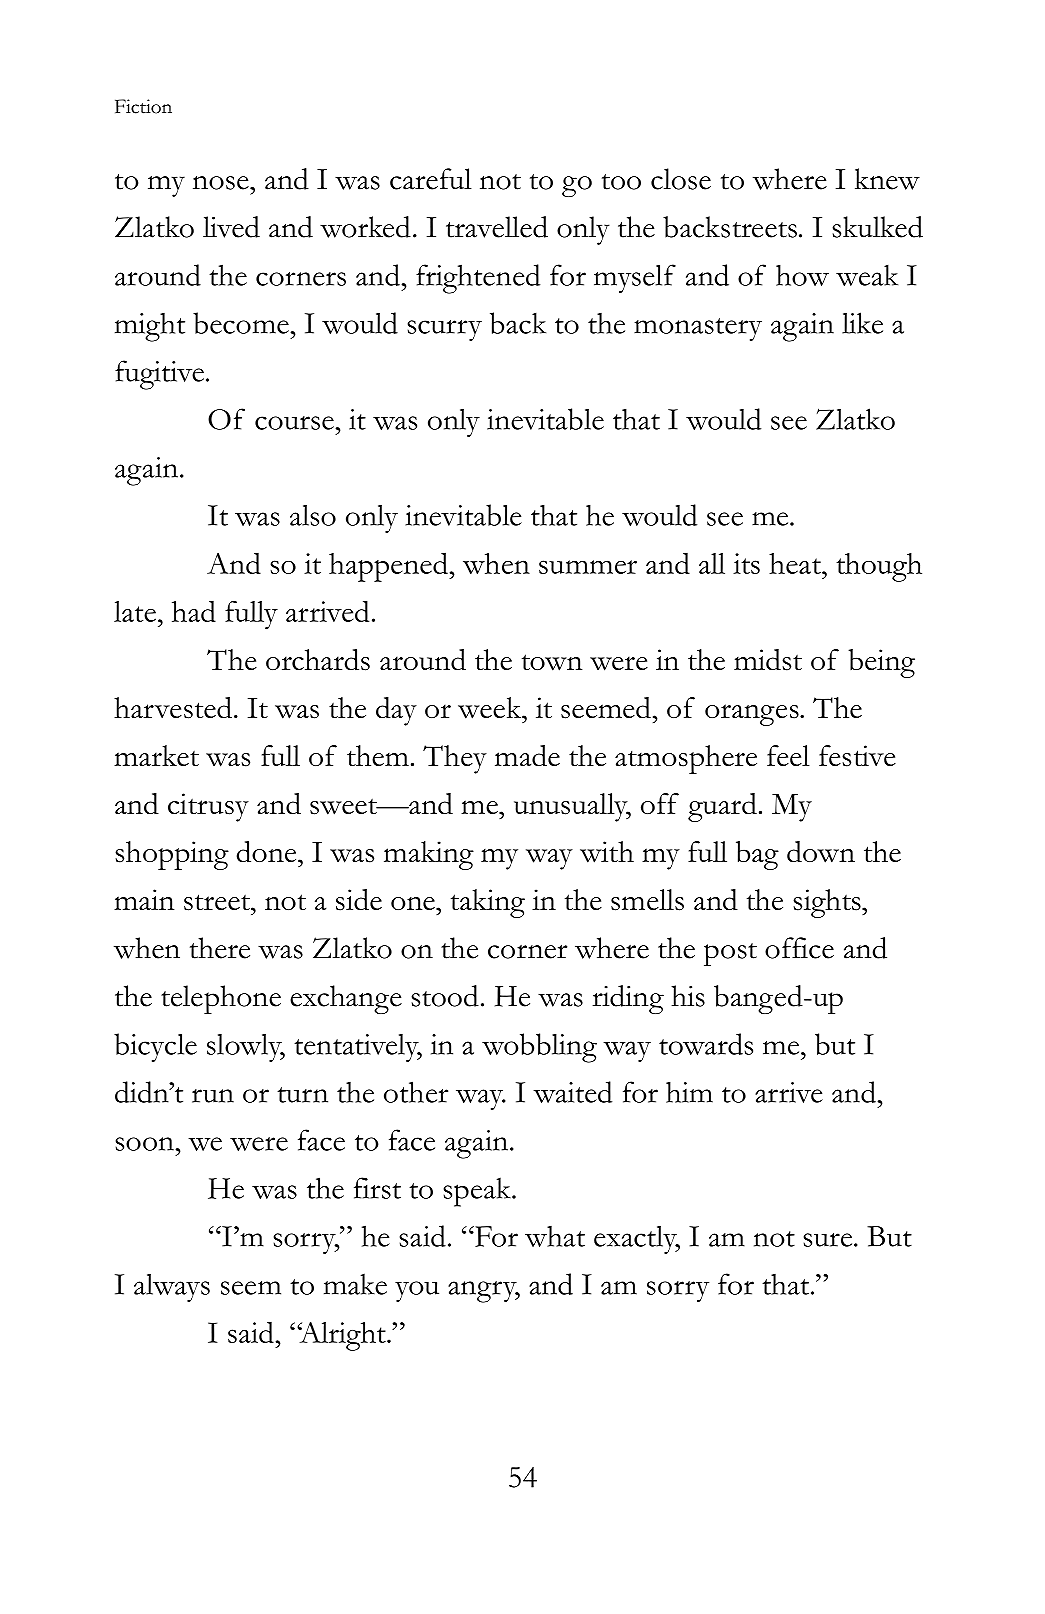  Describe the element at coordinates (295, 423) in the screenshot. I see `course` at that location.
